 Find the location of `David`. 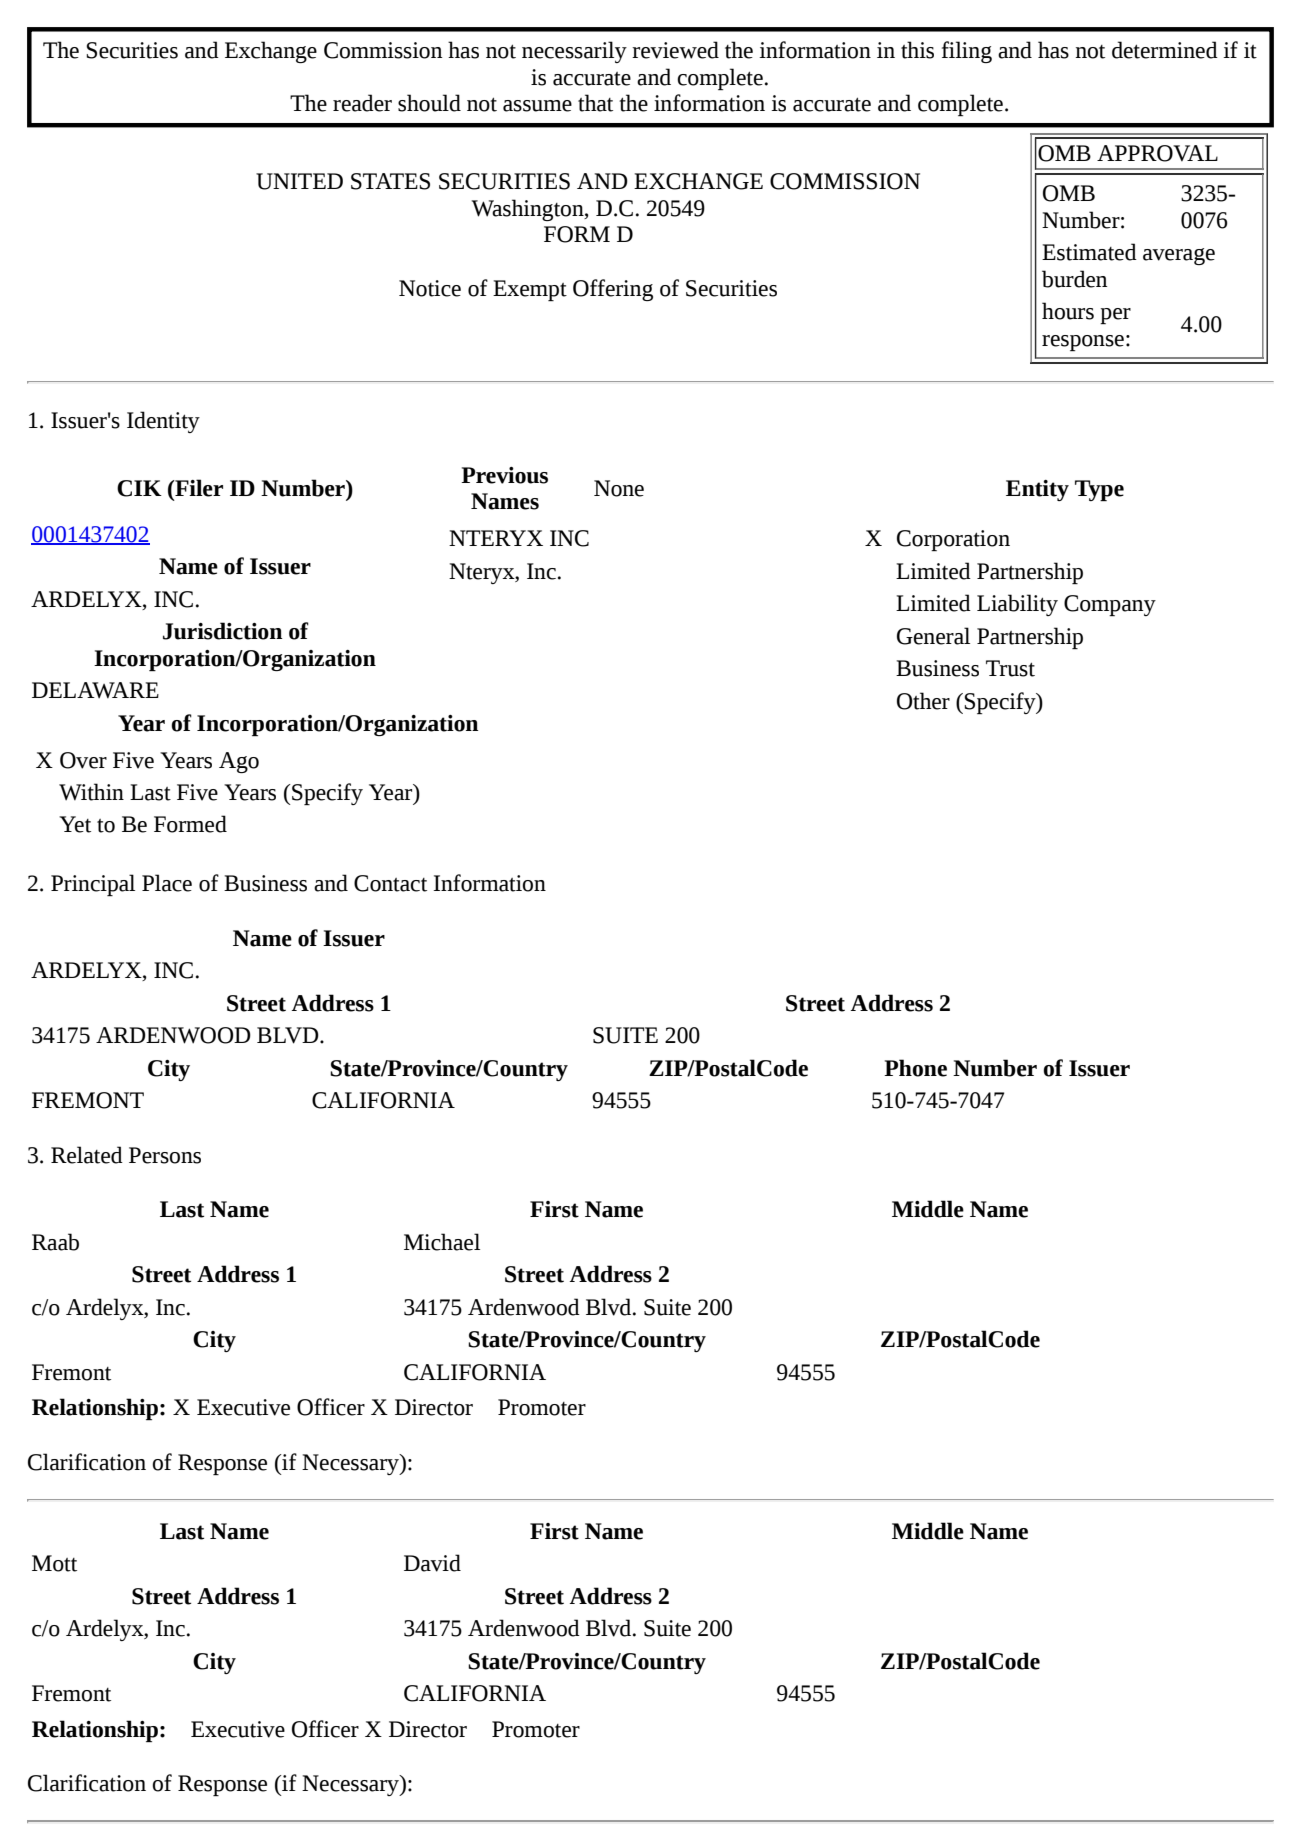

David is located at coordinates (432, 1563).
